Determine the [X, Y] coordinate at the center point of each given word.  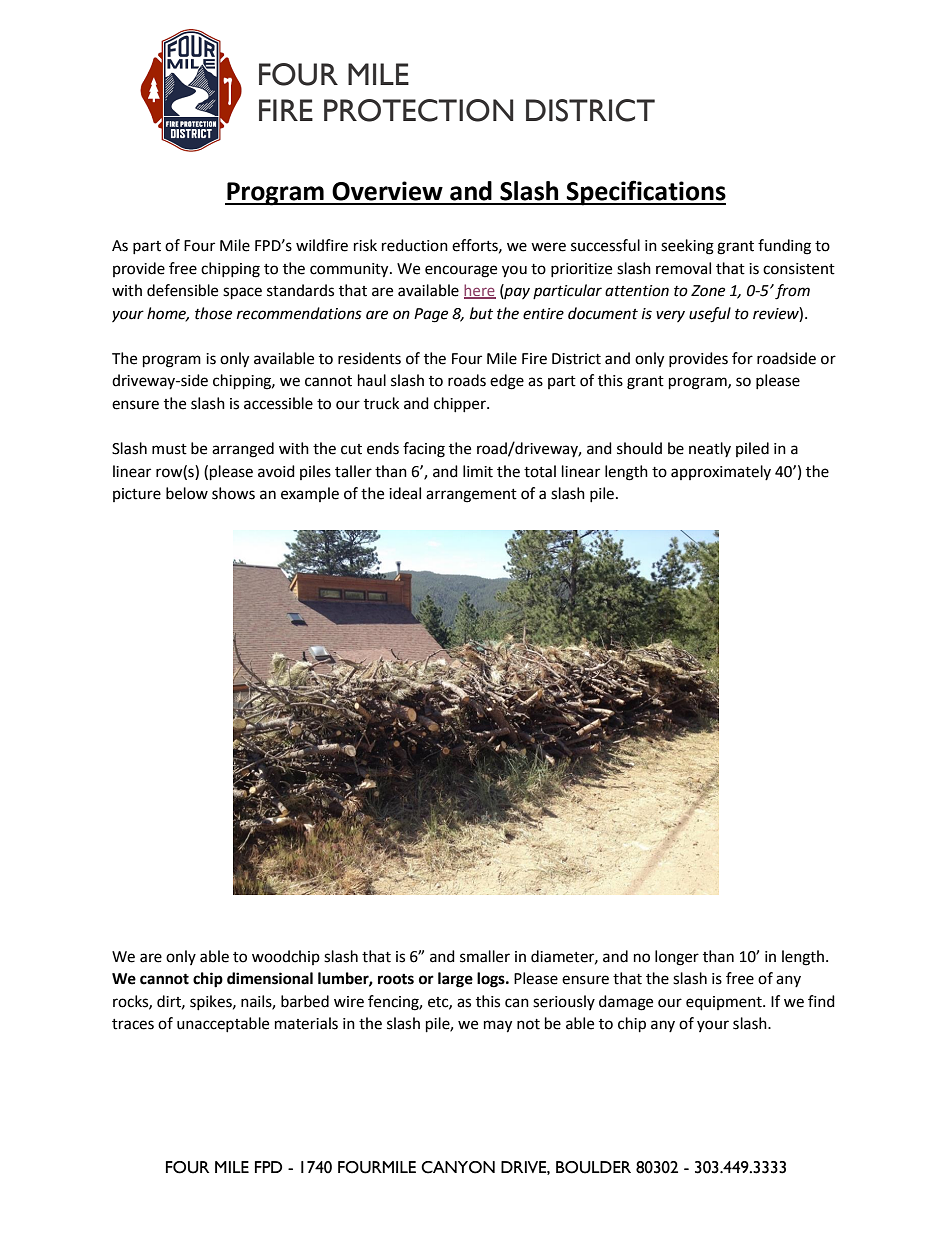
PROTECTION [418, 110]
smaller [485, 956]
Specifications [645, 193]
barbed [305, 1001]
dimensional [270, 978]
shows [233, 493]
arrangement [471, 496]
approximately [721, 472]
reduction [415, 245]
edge [507, 382]
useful [710, 315]
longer [677, 958]
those [213, 313]
